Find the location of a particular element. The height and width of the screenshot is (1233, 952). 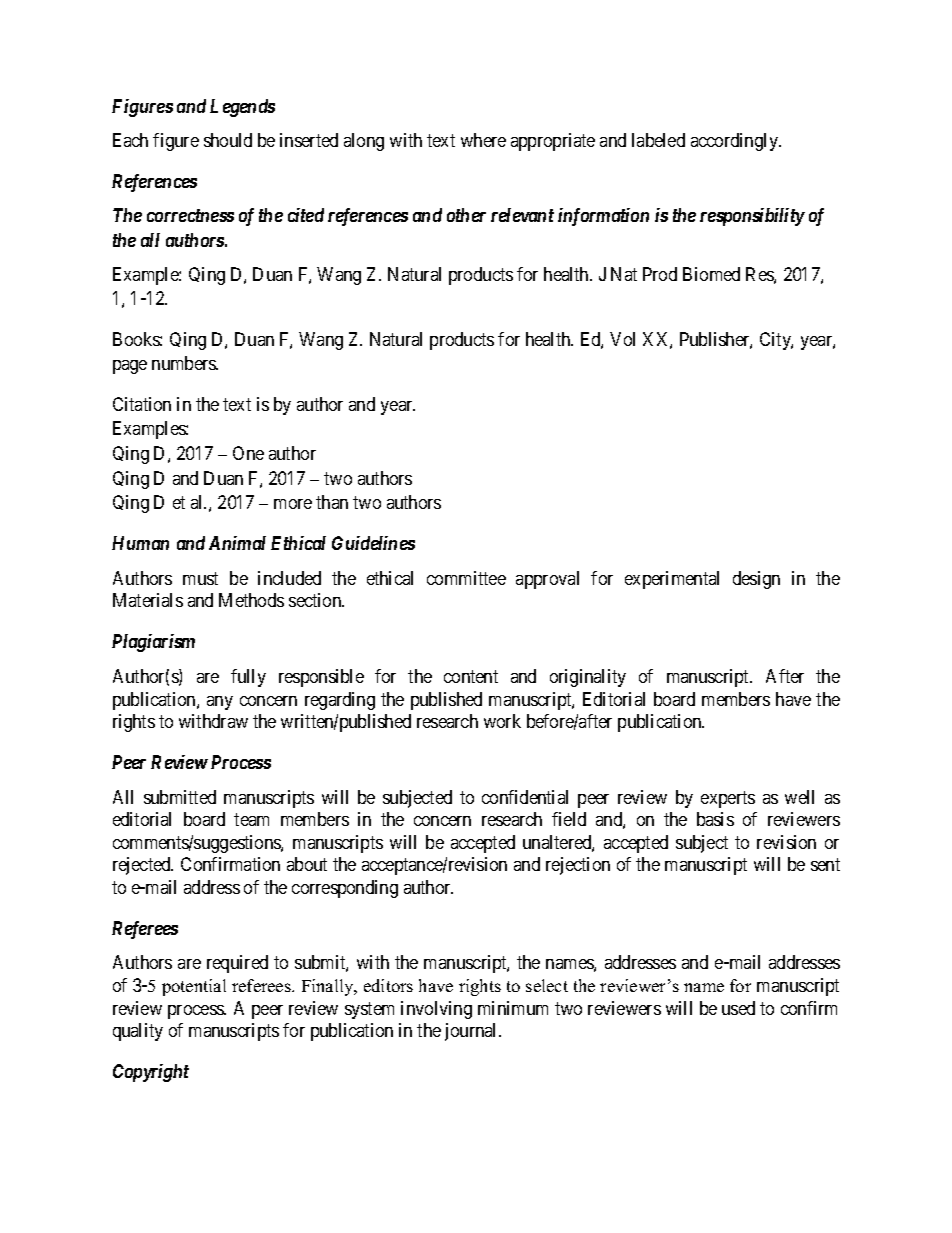

must is located at coordinates (200, 578).
